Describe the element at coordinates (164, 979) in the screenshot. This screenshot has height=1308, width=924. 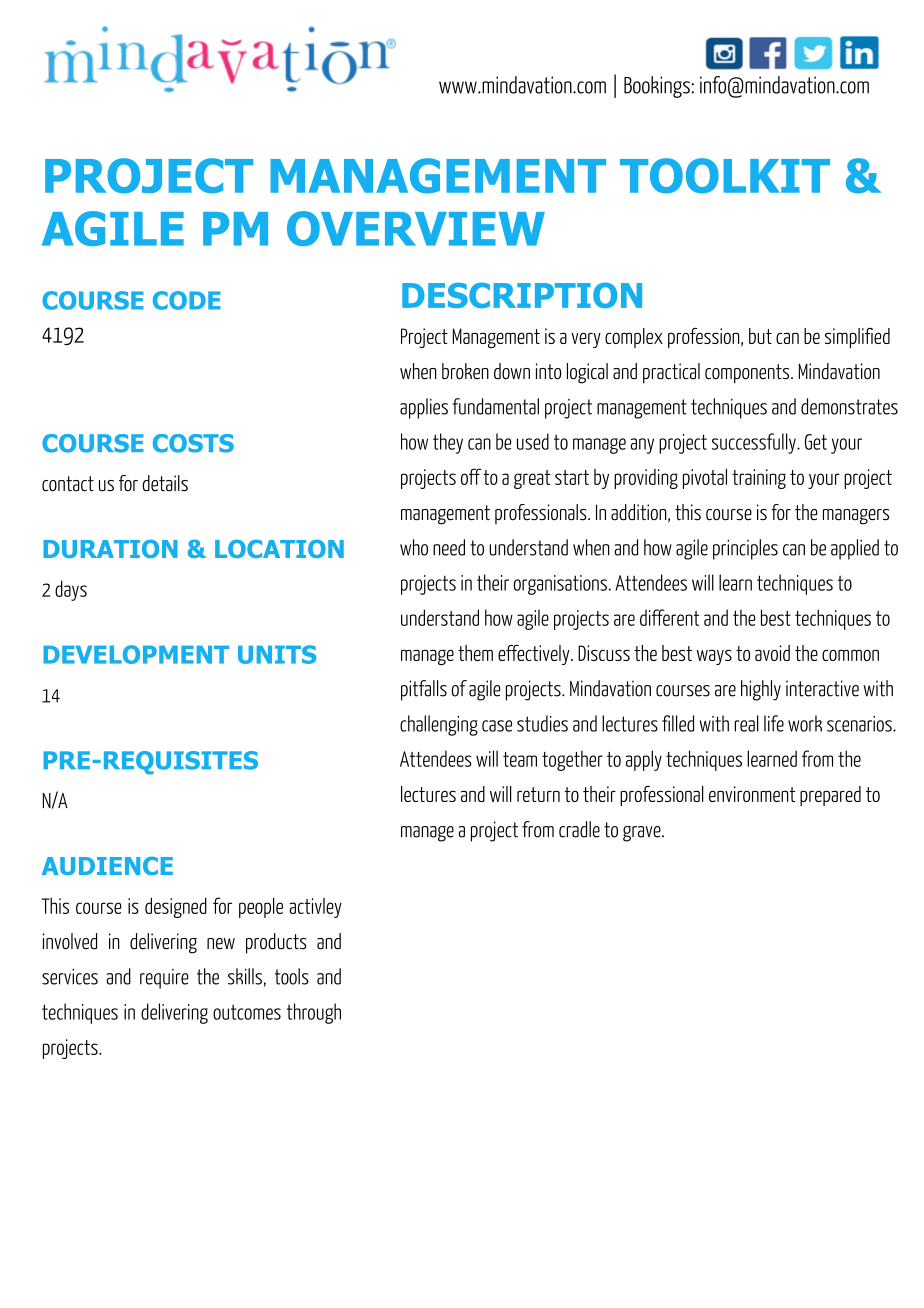
I see `require` at that location.
